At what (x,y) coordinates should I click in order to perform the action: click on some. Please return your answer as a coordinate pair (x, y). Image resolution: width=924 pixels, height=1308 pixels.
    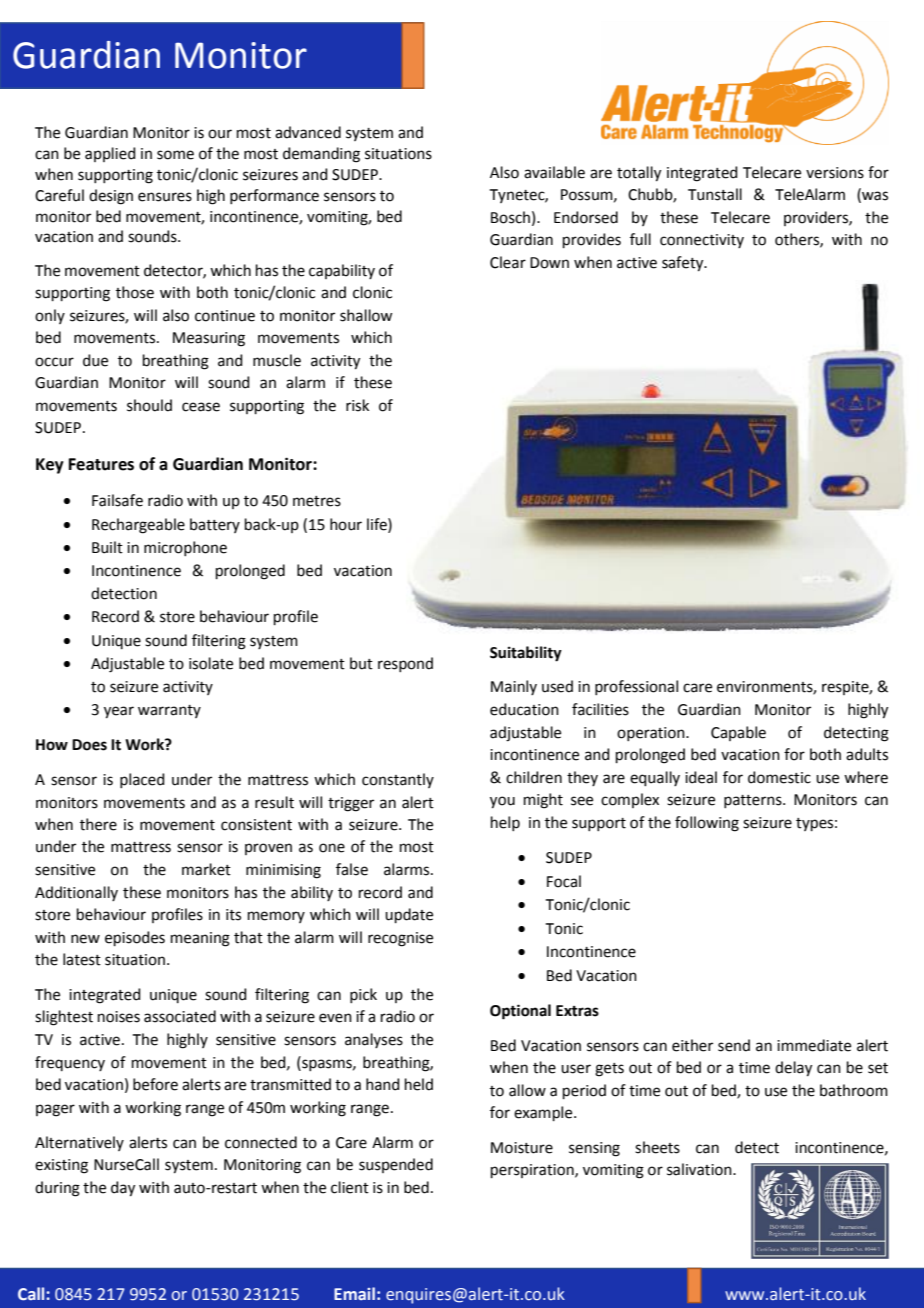
    Looking at the image, I should click on (175, 155).
